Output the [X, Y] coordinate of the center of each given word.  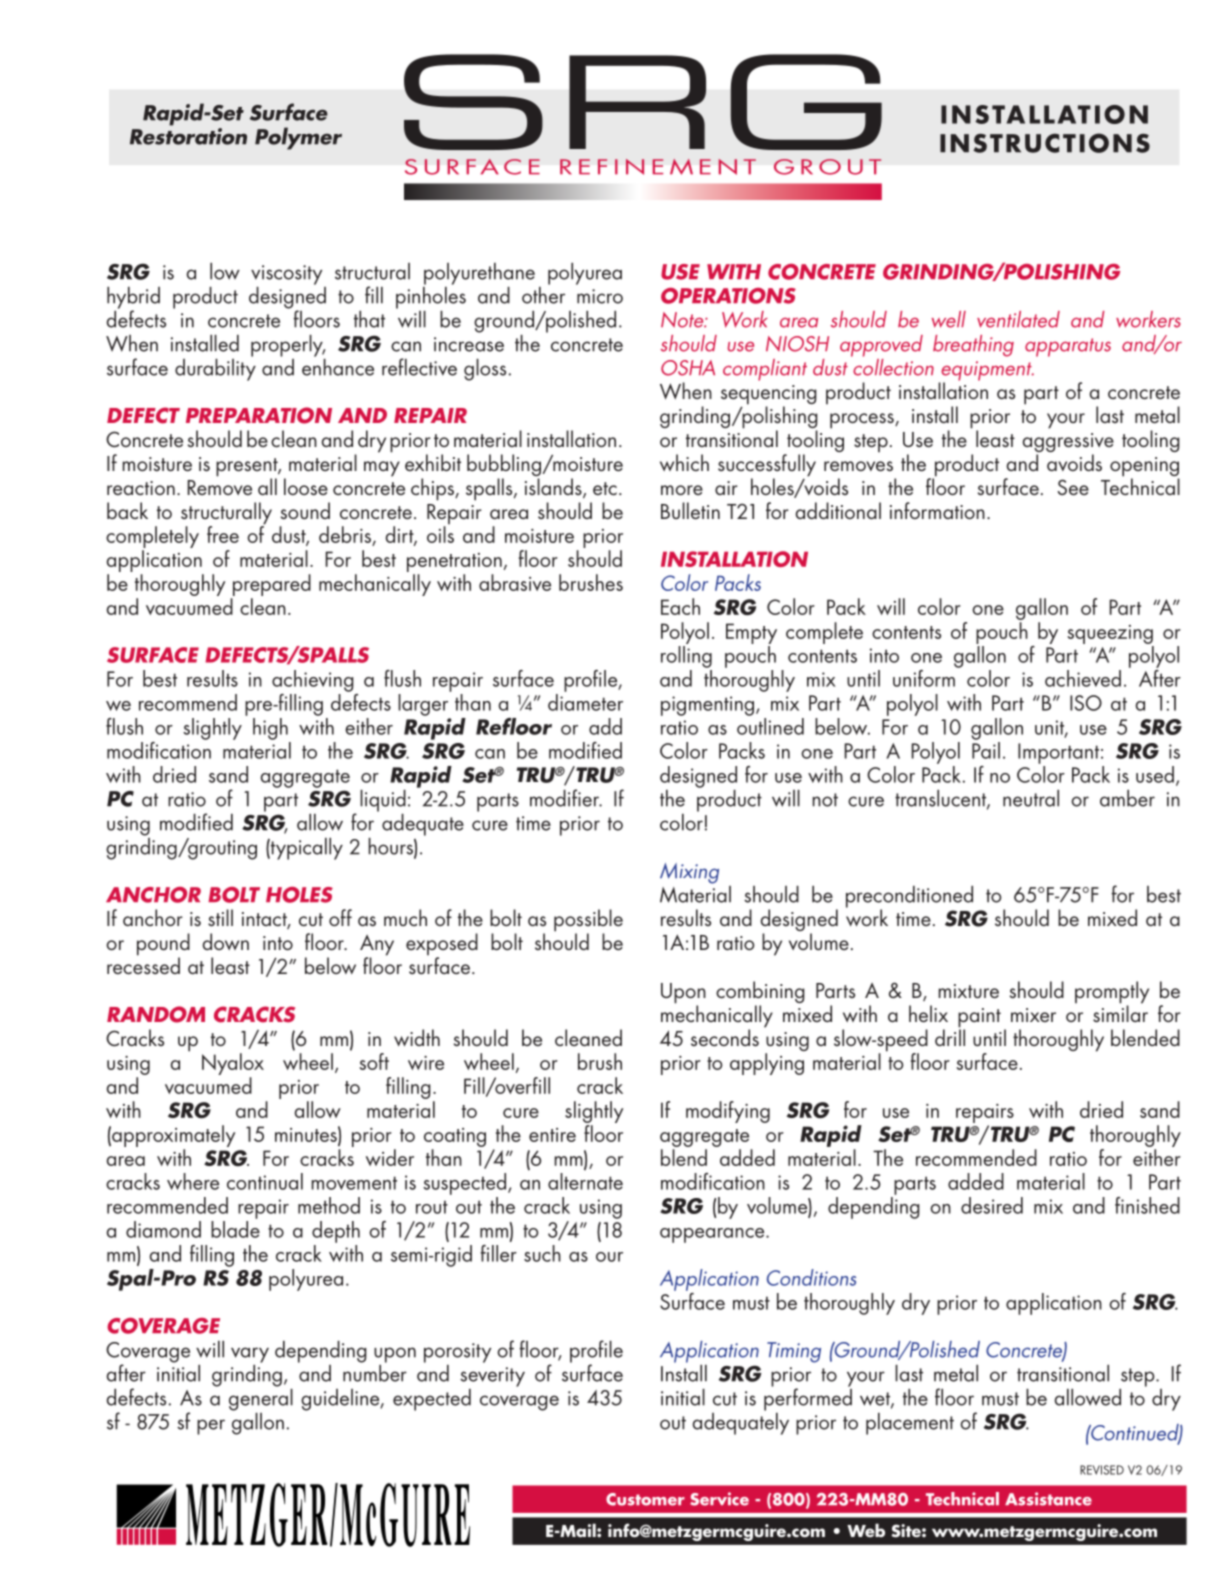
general [261, 1398]
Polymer [298, 138]
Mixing [689, 873]
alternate [585, 1181]
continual [265, 1181]
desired [992, 1205]
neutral [1031, 798]
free [223, 534]
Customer [645, 1499]
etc [605, 489]
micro [600, 296]
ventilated [1018, 319]
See [1073, 487]
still [220, 918]
